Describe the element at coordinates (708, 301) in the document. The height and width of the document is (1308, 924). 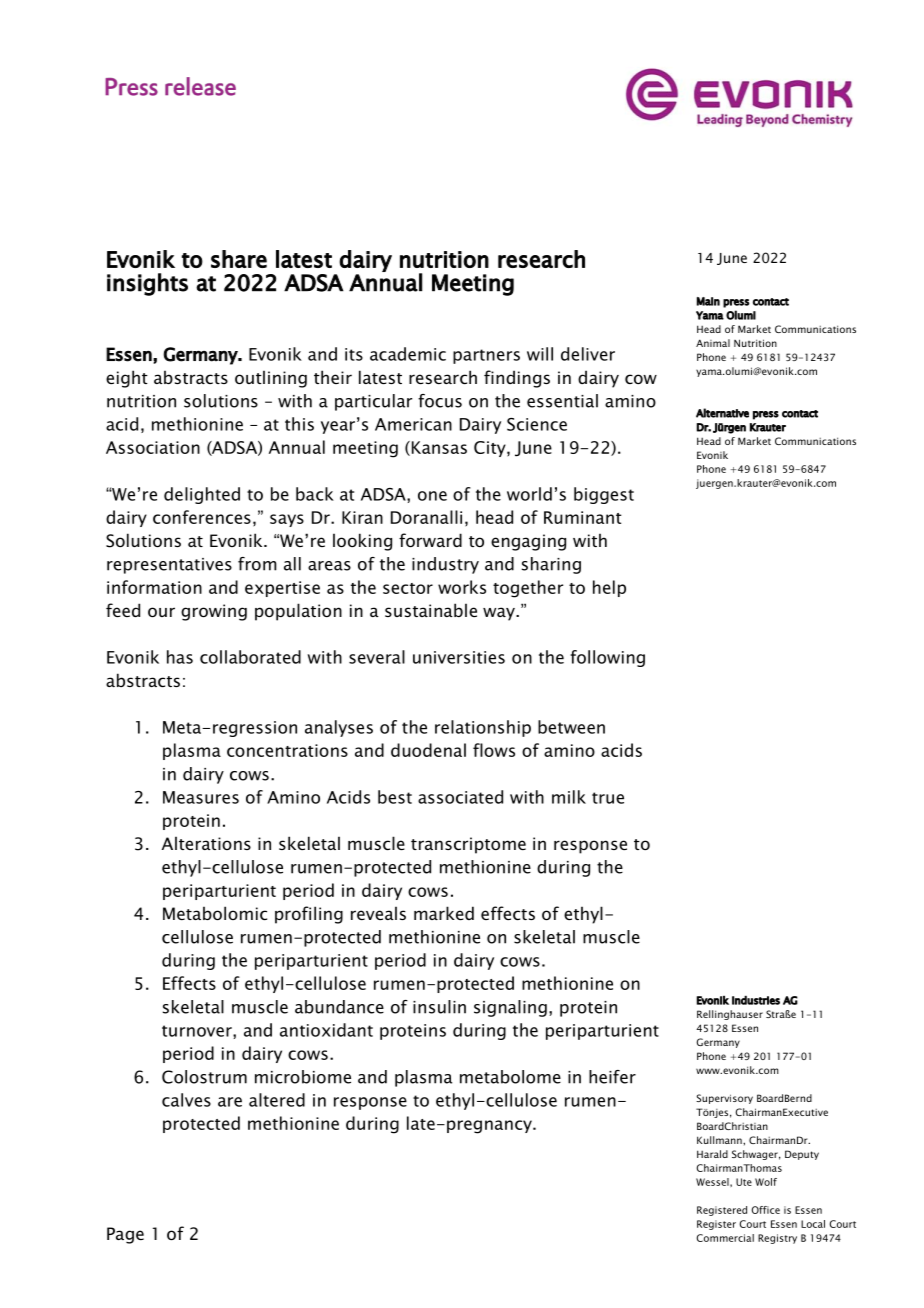
I see `Main` at that location.
